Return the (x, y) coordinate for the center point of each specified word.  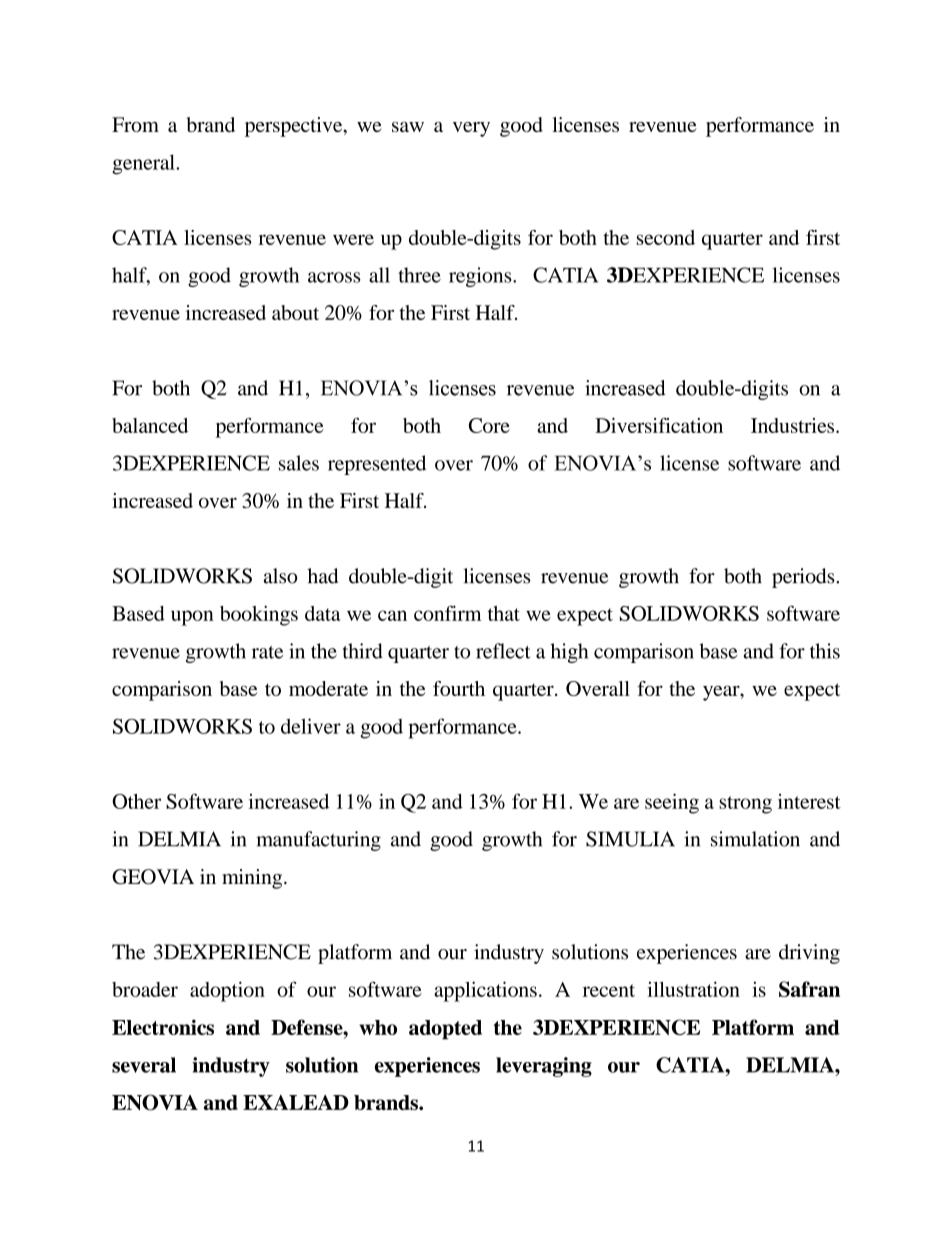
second (666, 237)
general (144, 164)
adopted (445, 1030)
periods (804, 578)
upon (192, 618)
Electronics (163, 1027)
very (471, 129)
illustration (693, 989)
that (504, 613)
